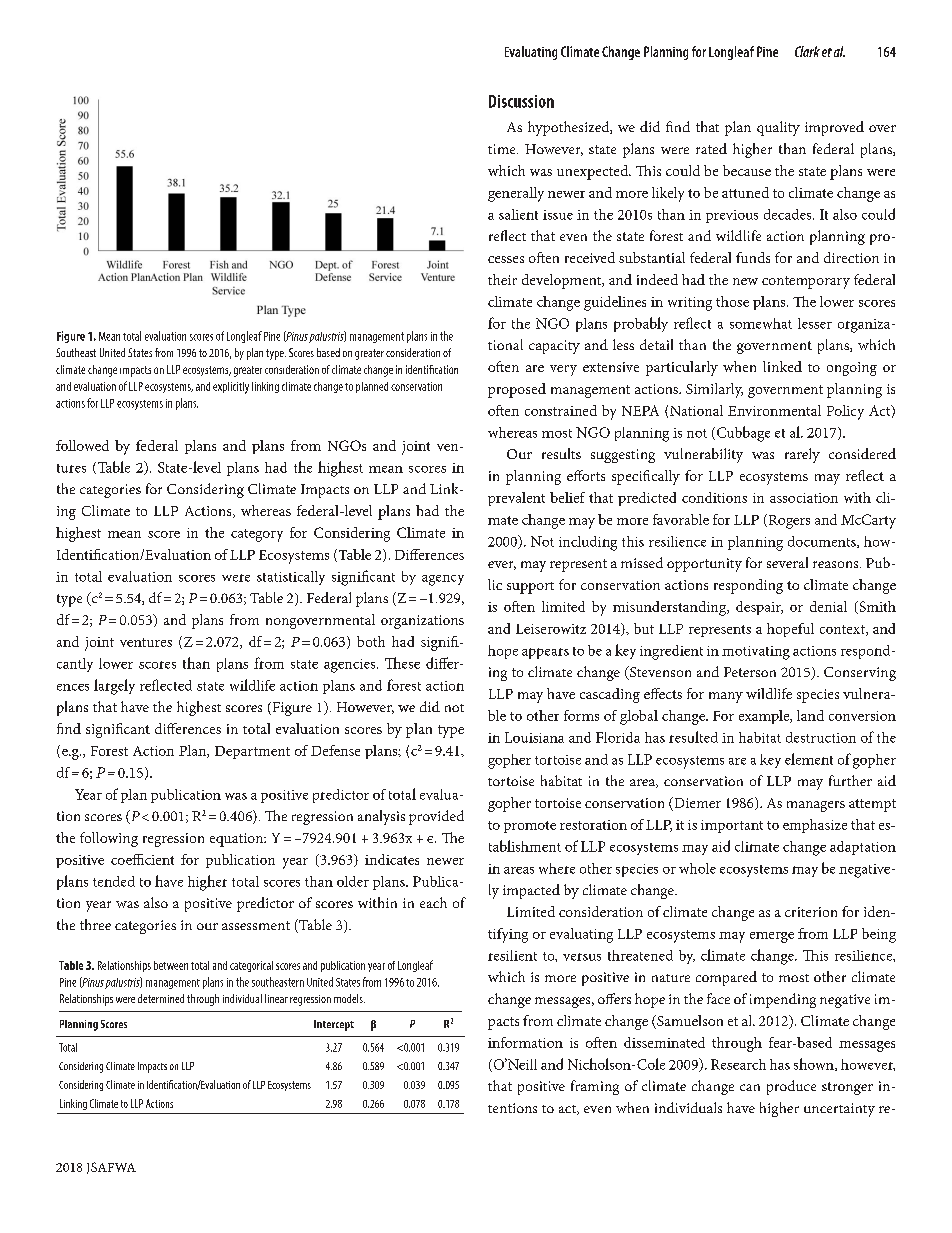 This page has height=1233, width=952. What do you see at coordinates (503, 149) in the page?
I see `time` at bounding box center [503, 149].
